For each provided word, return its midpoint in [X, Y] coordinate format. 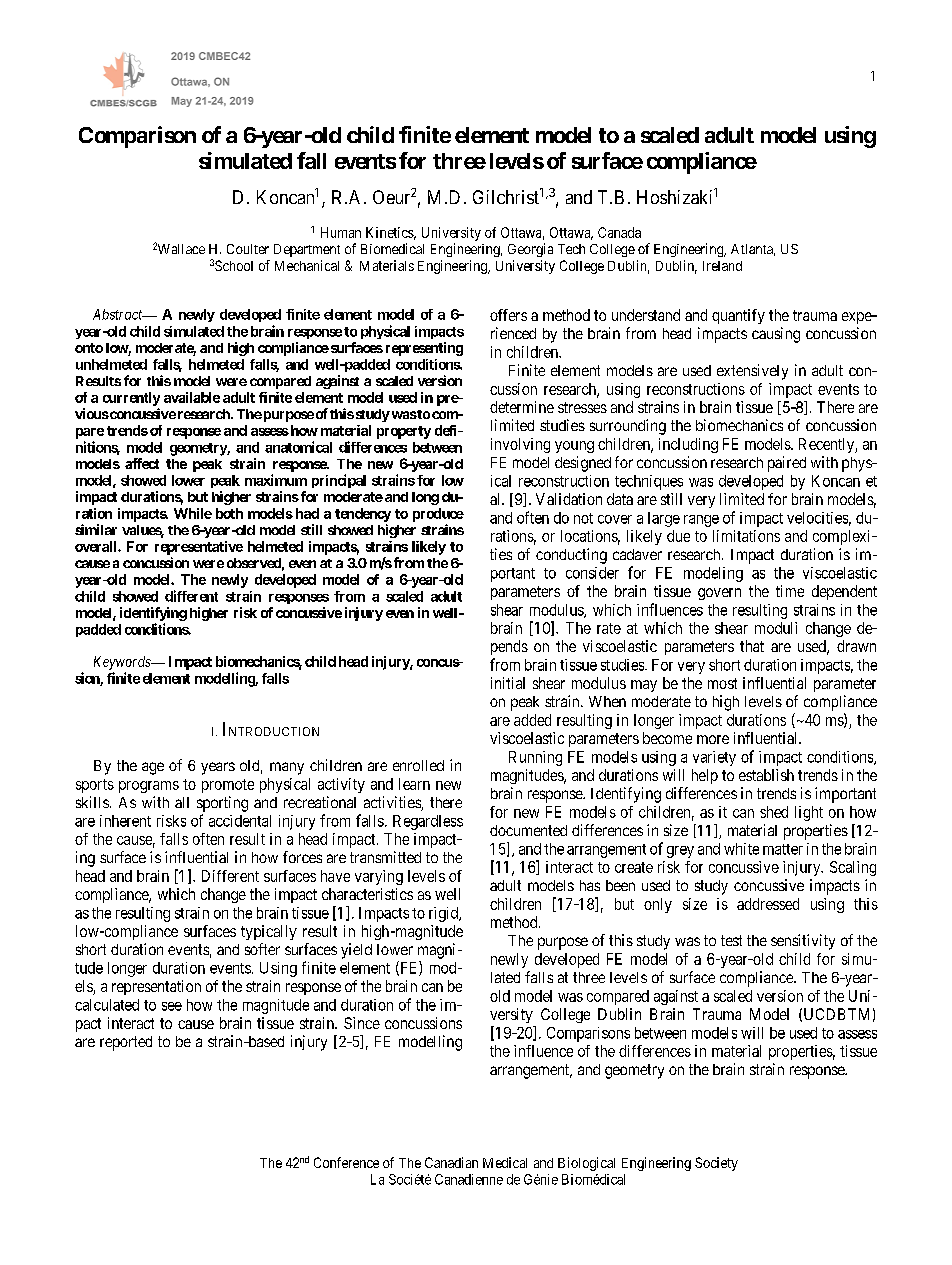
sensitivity [803, 942]
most [722, 683]
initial [508, 683]
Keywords [123, 663]
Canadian [451, 1162]
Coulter [248, 249]
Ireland [722, 266]
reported [126, 1043]
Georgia [530, 250]
